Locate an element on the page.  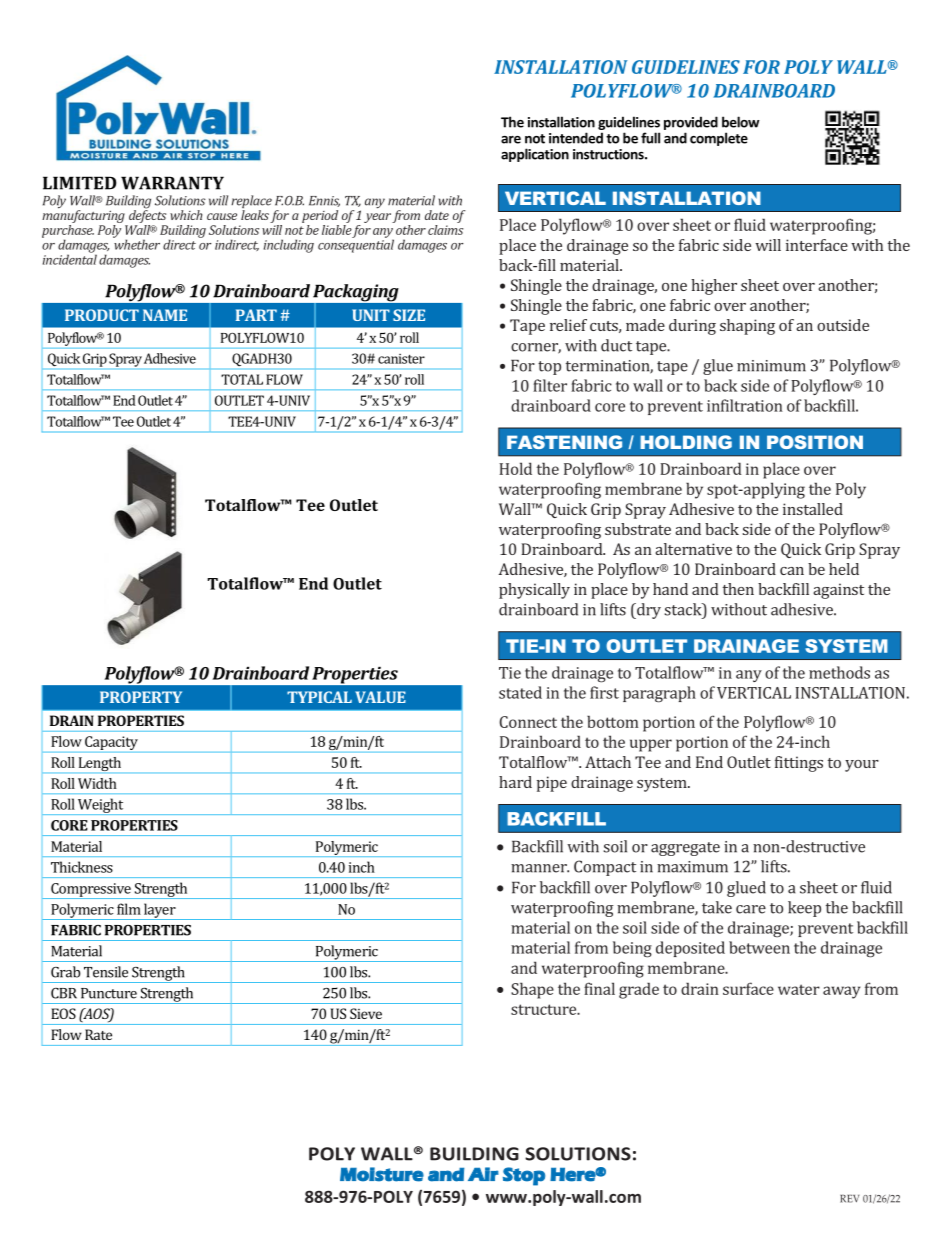
PROPERTY is located at coordinates (141, 697).
